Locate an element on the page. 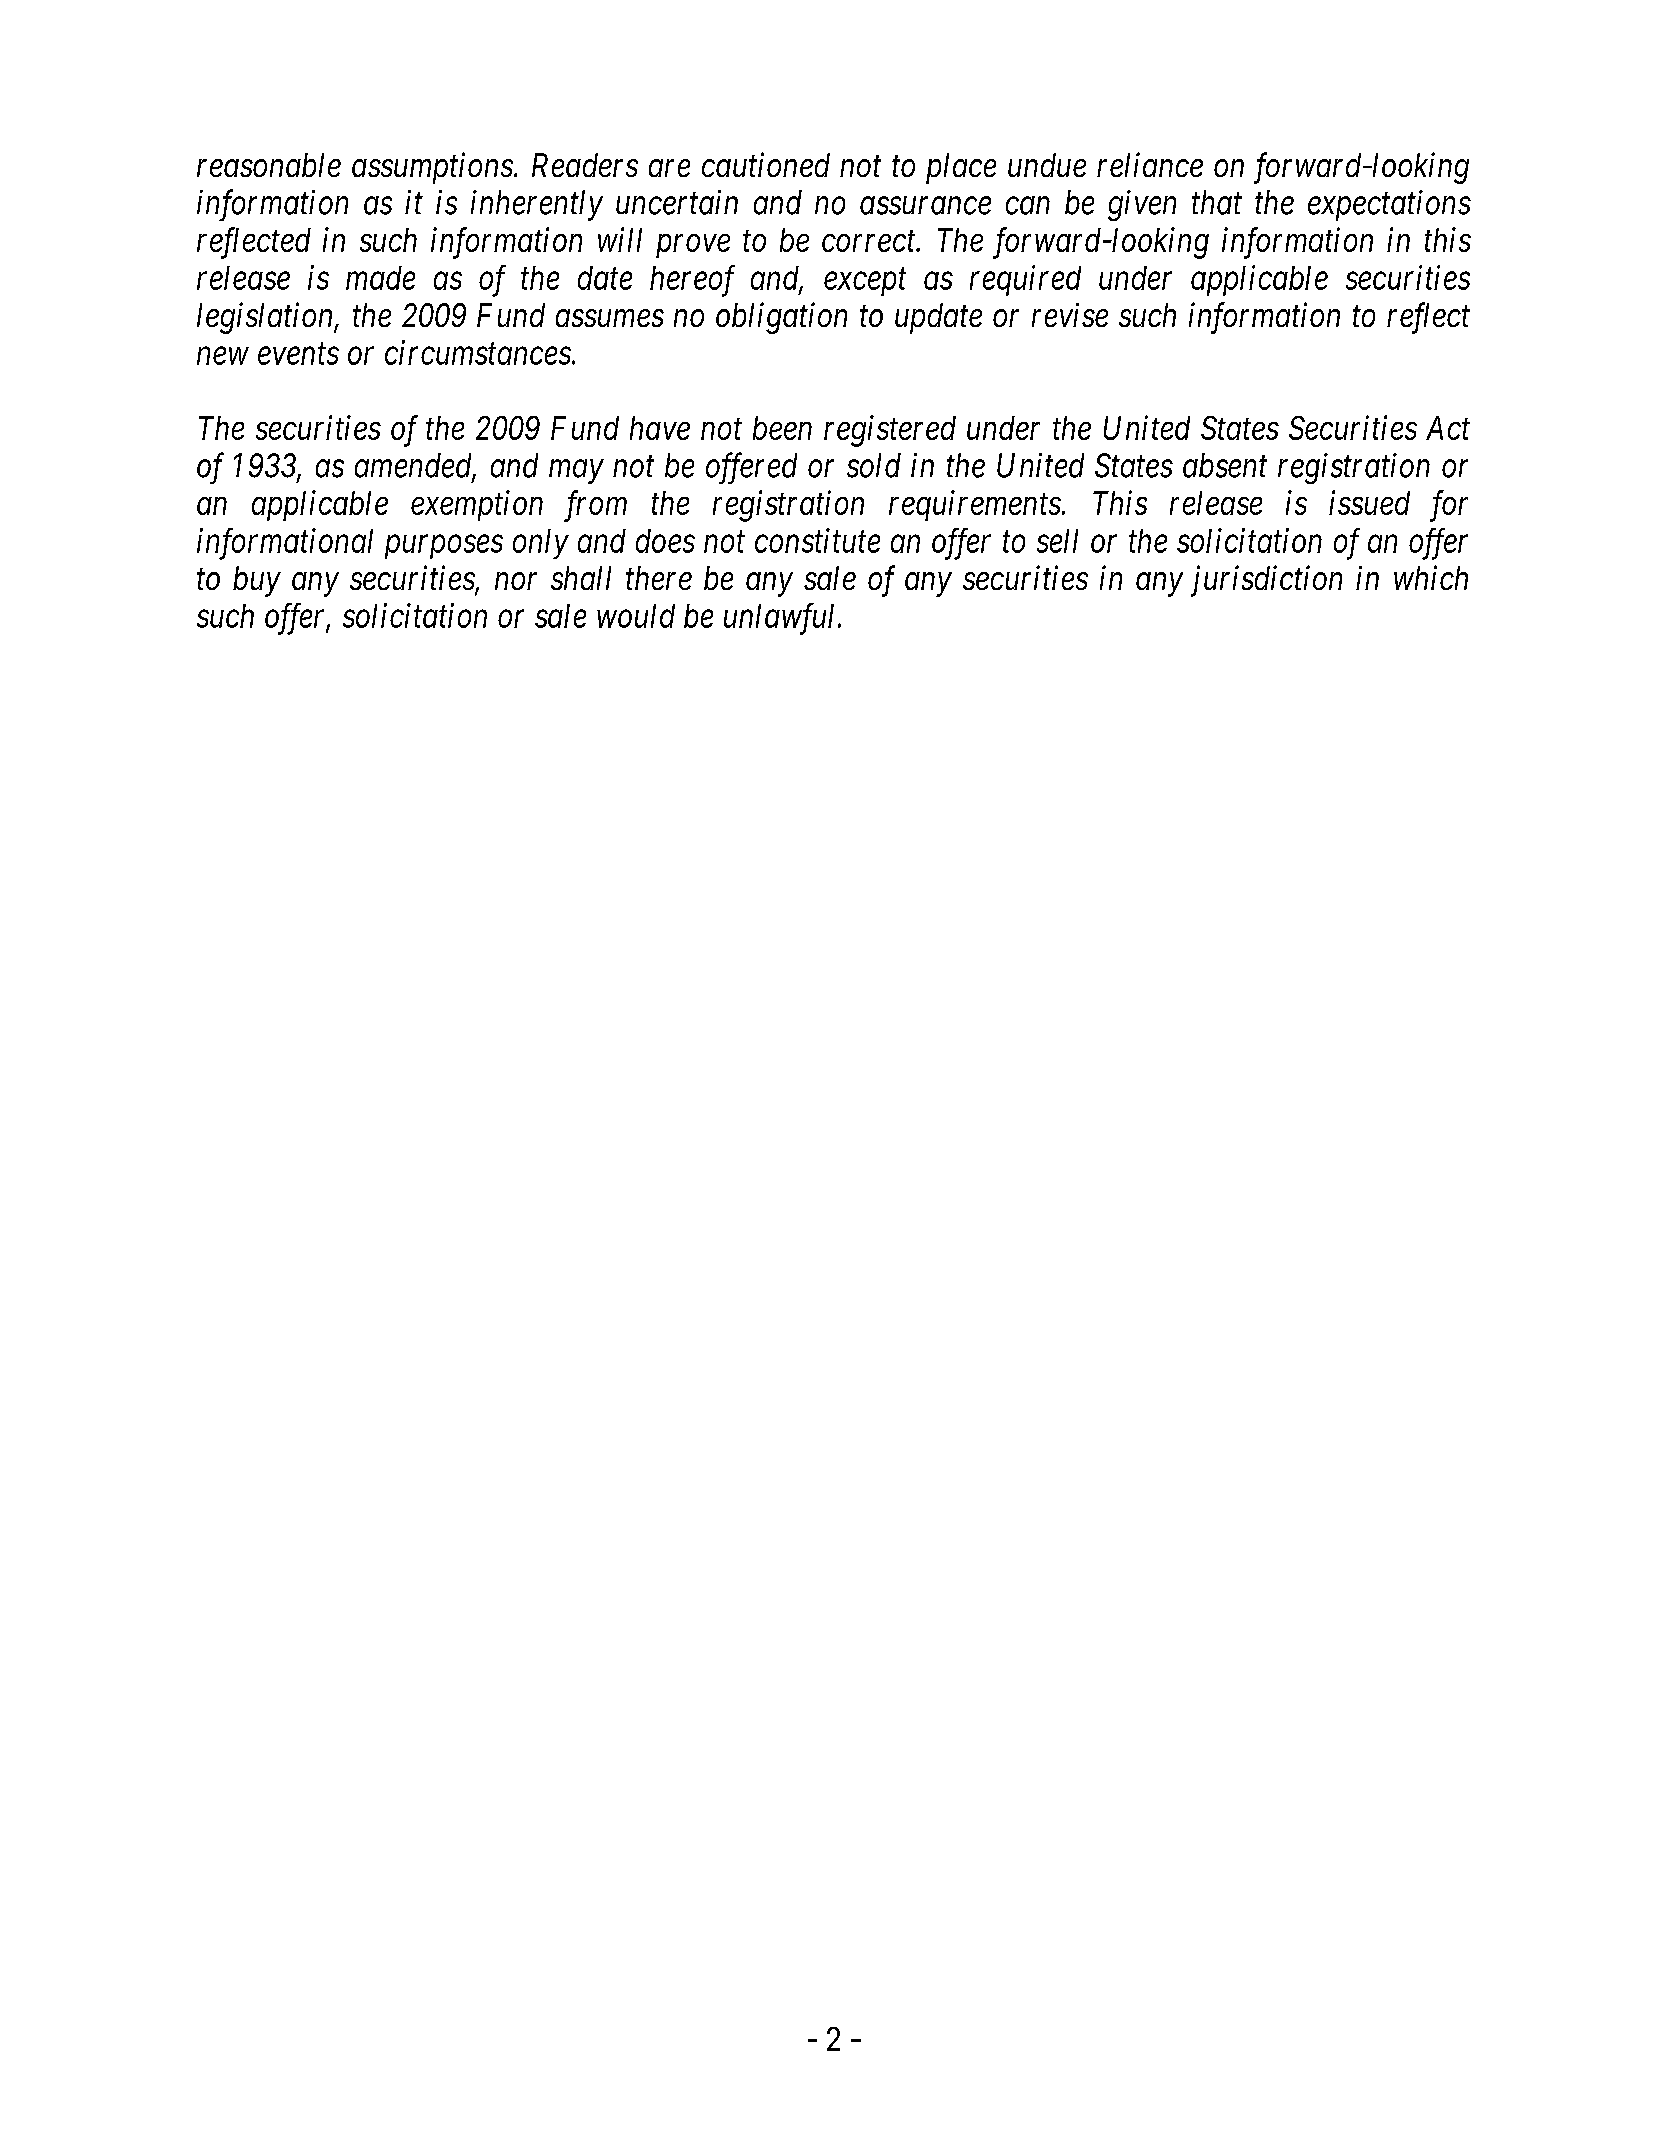 Image resolution: width=1666 pixels, height=2156 pixels. cautioned is located at coordinates (766, 164).
